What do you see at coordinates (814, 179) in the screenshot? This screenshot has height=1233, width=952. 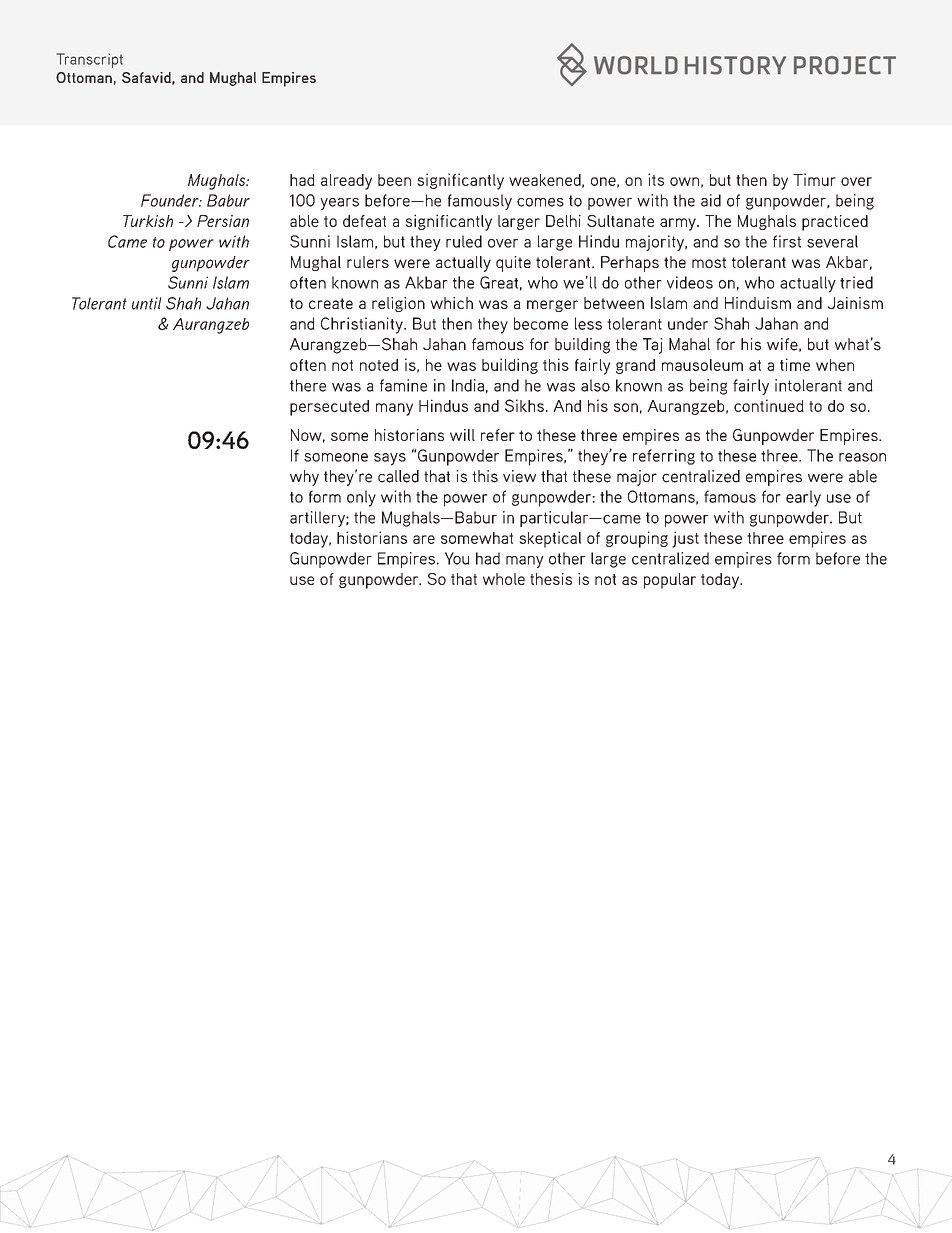 I see `Timur` at bounding box center [814, 179].
